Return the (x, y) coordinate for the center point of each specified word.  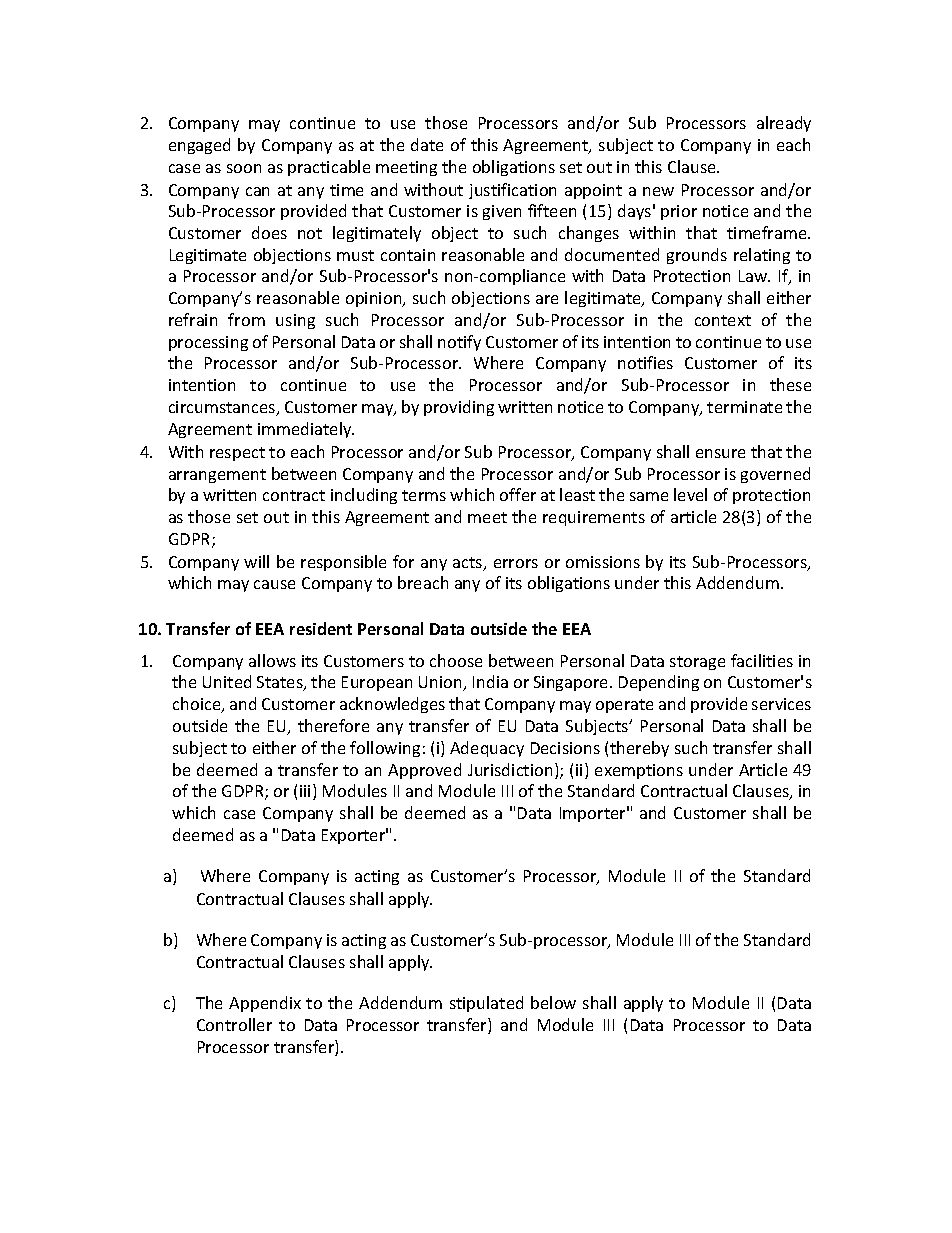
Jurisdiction (510, 769)
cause (274, 584)
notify (459, 343)
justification (512, 191)
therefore (333, 725)
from (246, 319)
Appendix (265, 1004)
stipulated (486, 1004)
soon (244, 168)
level (690, 494)
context (723, 320)
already (784, 124)
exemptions (639, 771)
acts (469, 564)
